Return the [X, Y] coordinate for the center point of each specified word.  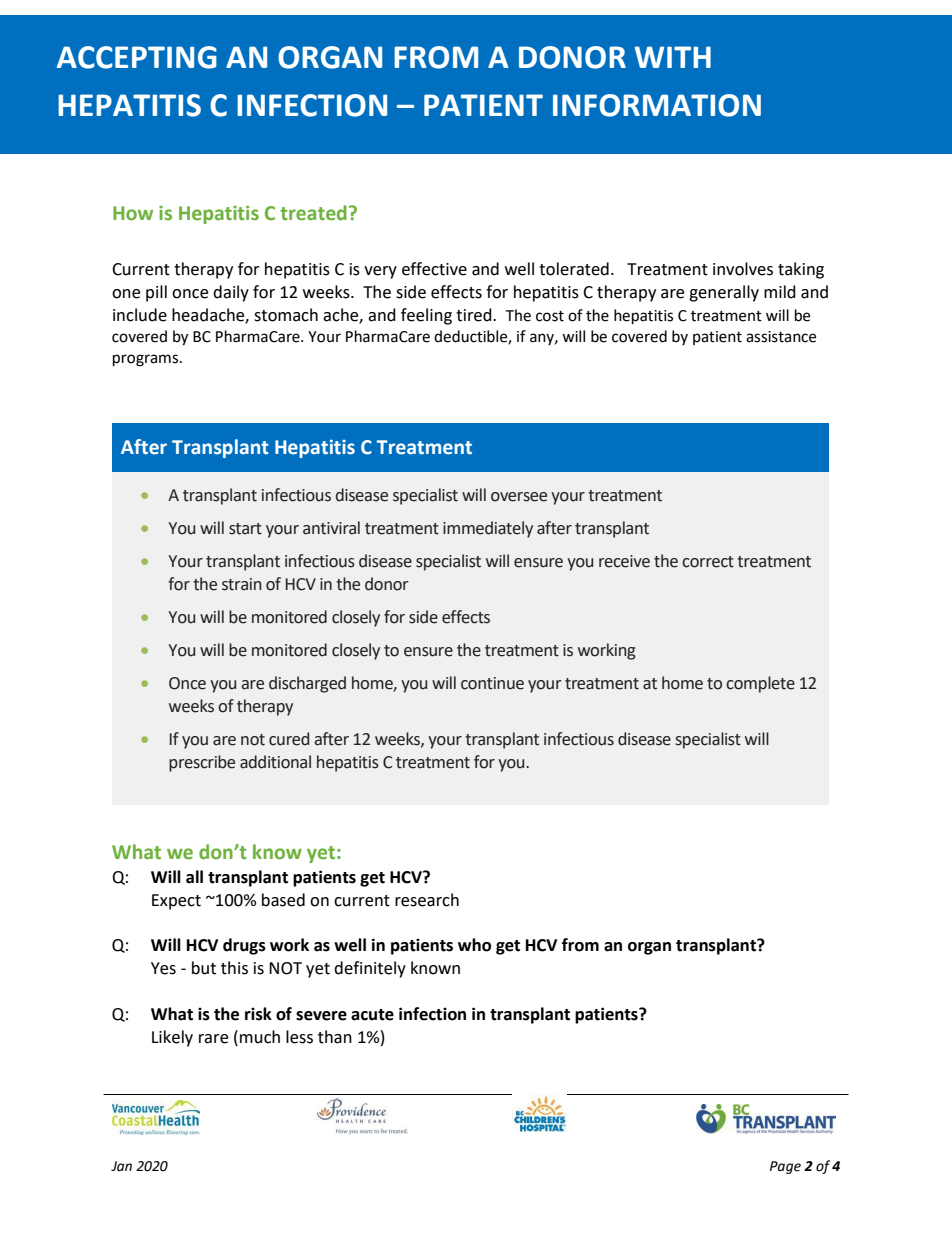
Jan [121, 1166]
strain [241, 584]
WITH [673, 57]
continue [492, 683]
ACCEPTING [137, 57]
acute [372, 1015]
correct [708, 562]
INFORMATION [657, 105]
